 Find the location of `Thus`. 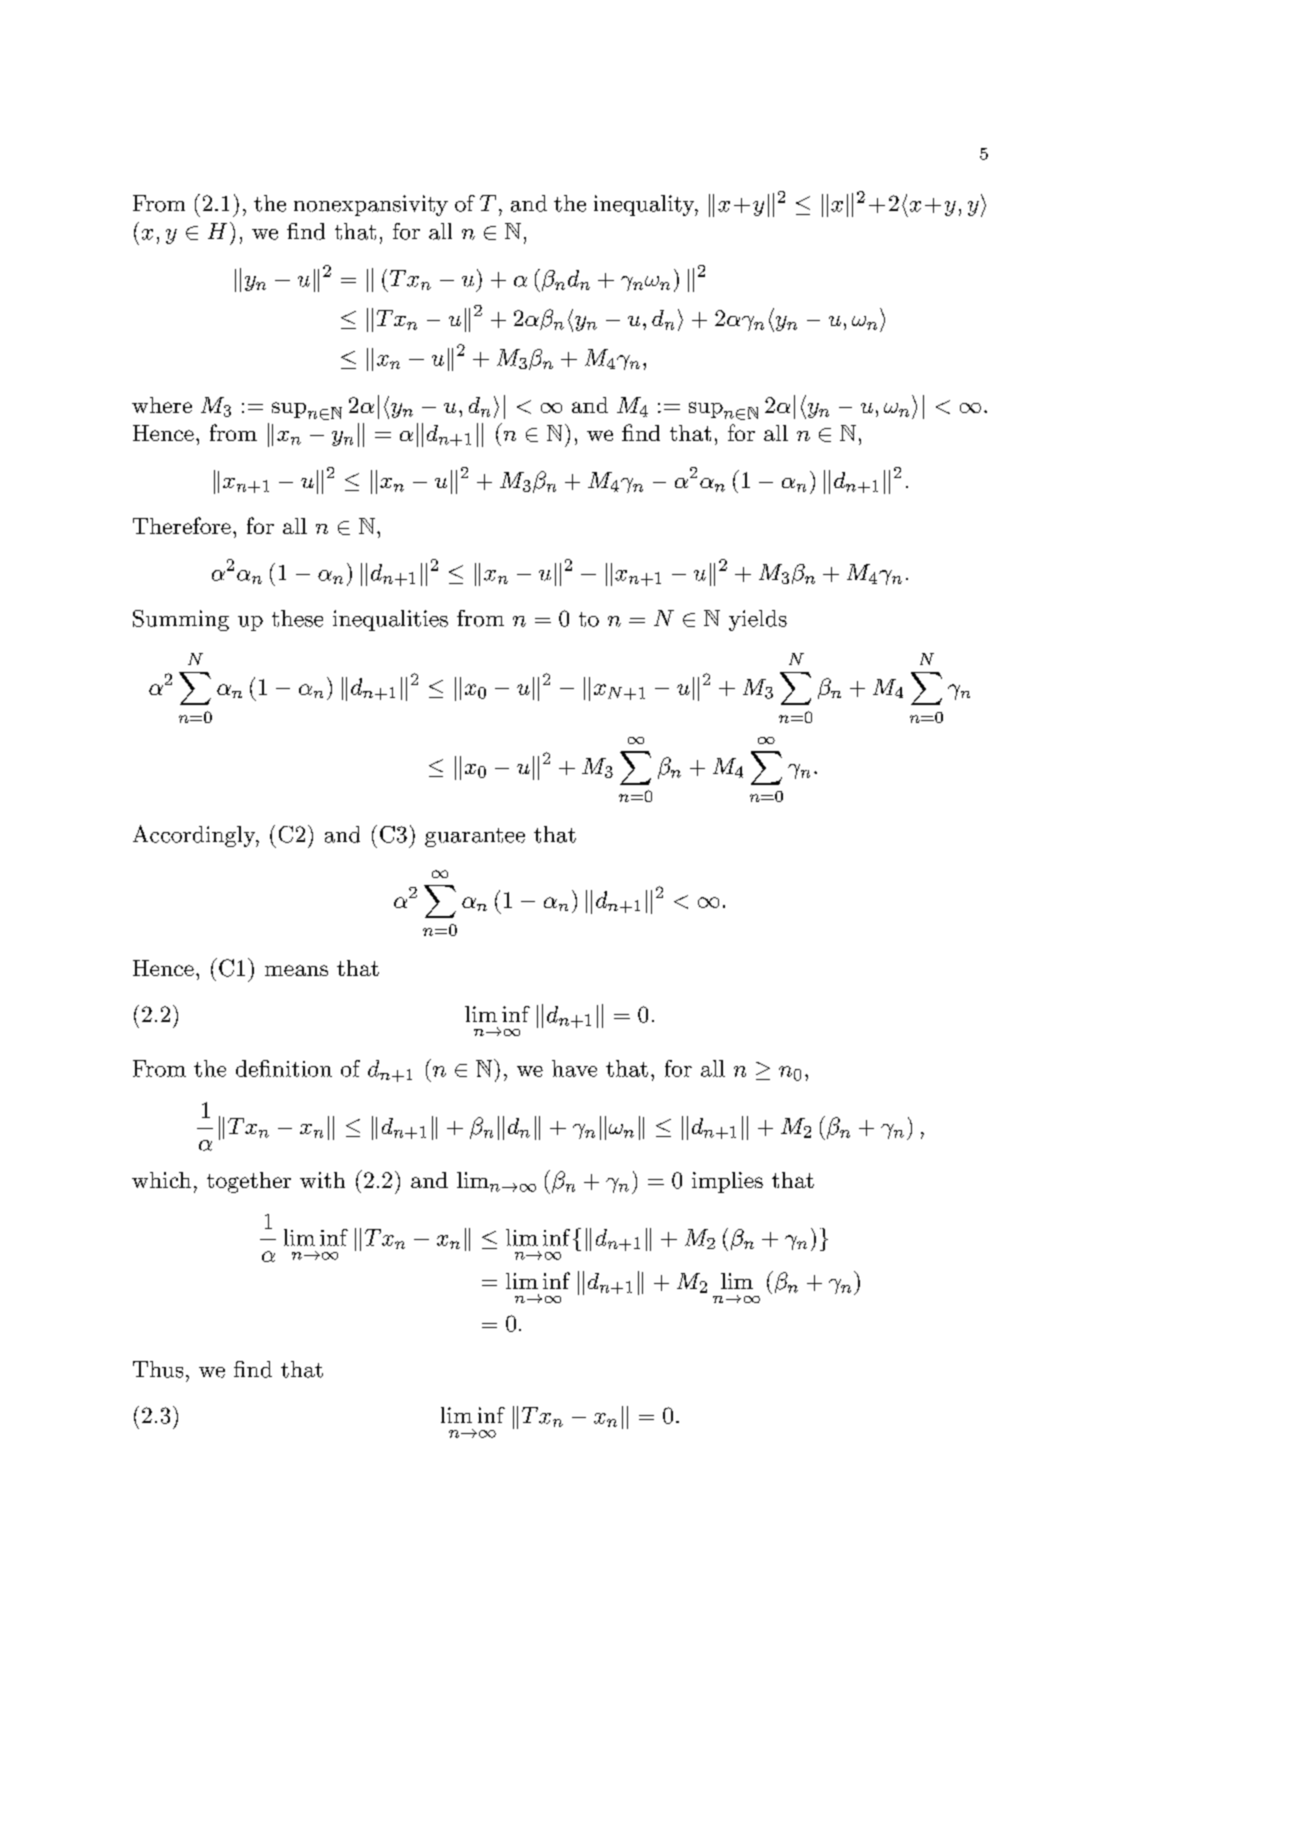

Thus is located at coordinates (158, 1369).
